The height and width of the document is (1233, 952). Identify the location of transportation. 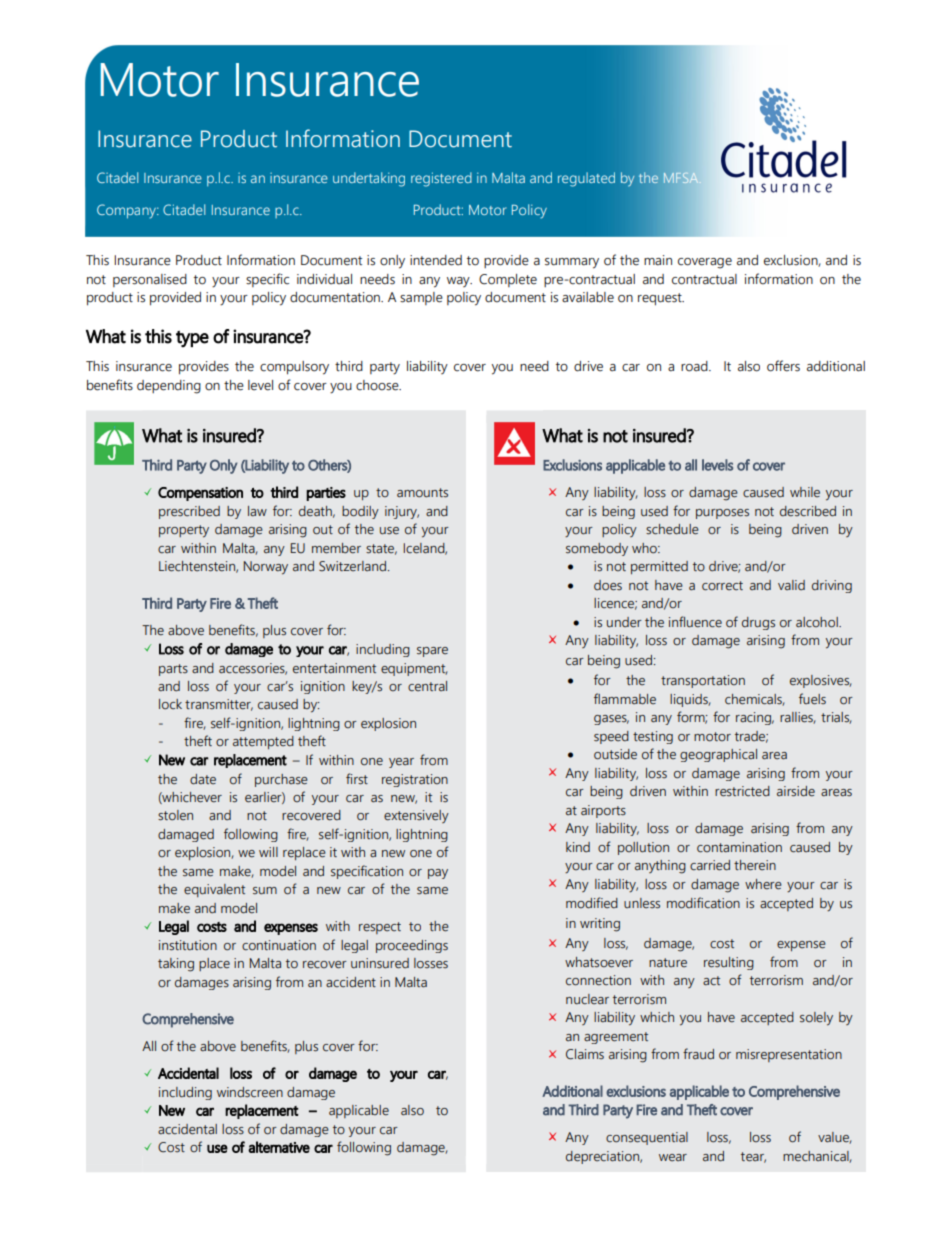
(703, 681).
